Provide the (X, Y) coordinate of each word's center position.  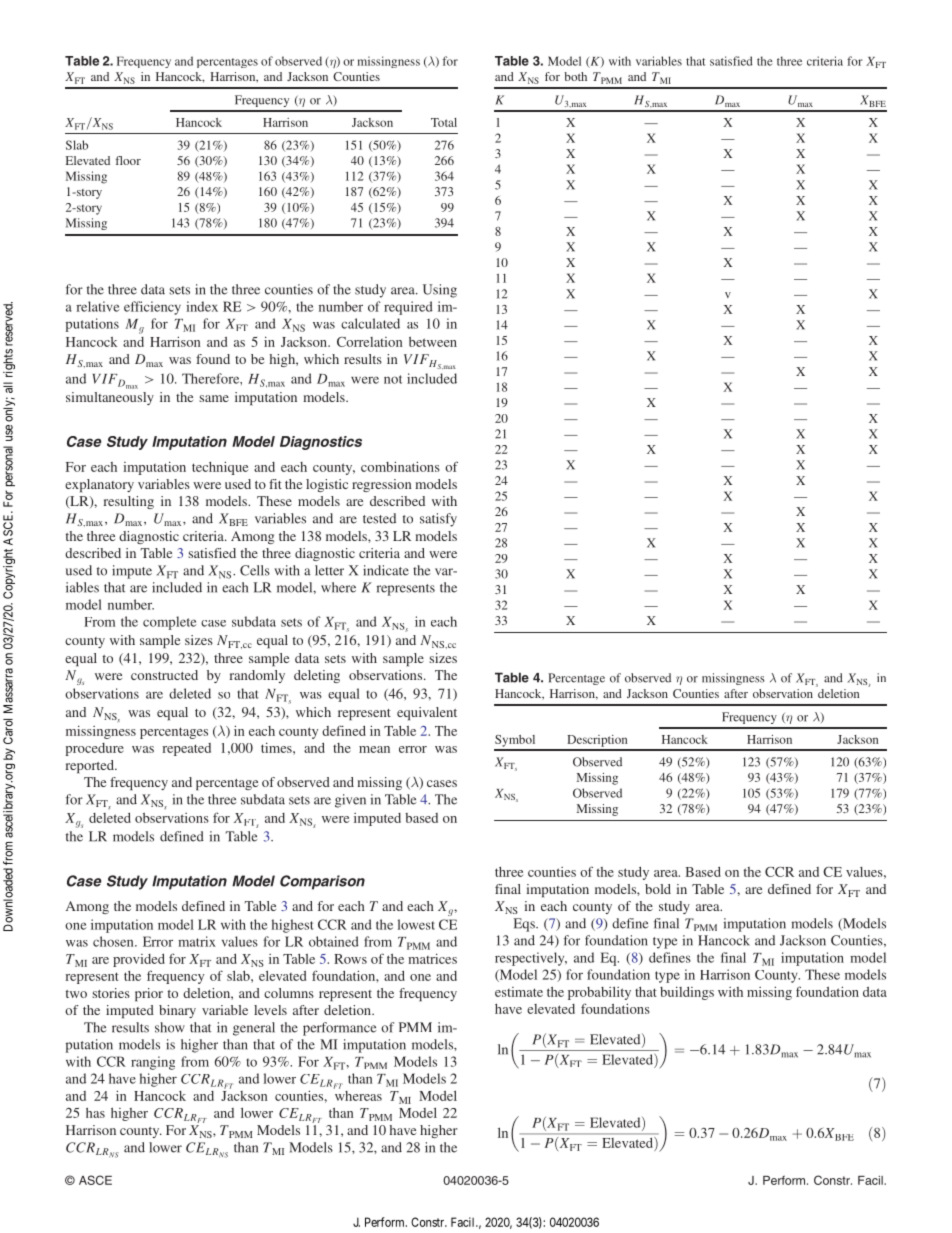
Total (444, 122)
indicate (386, 570)
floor (128, 160)
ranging (153, 1063)
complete (170, 623)
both (575, 76)
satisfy (438, 520)
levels (270, 1010)
